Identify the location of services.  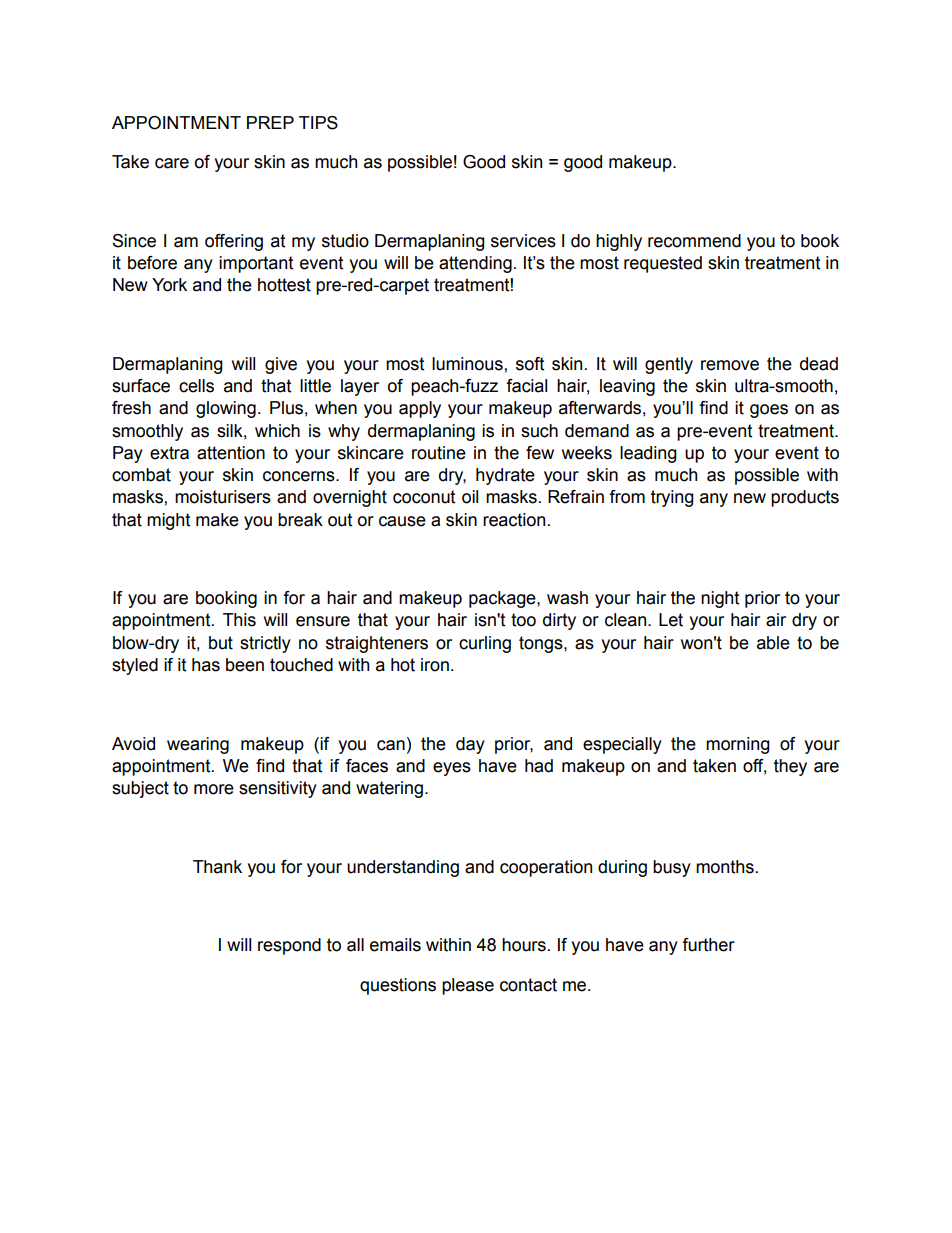
(523, 241).
